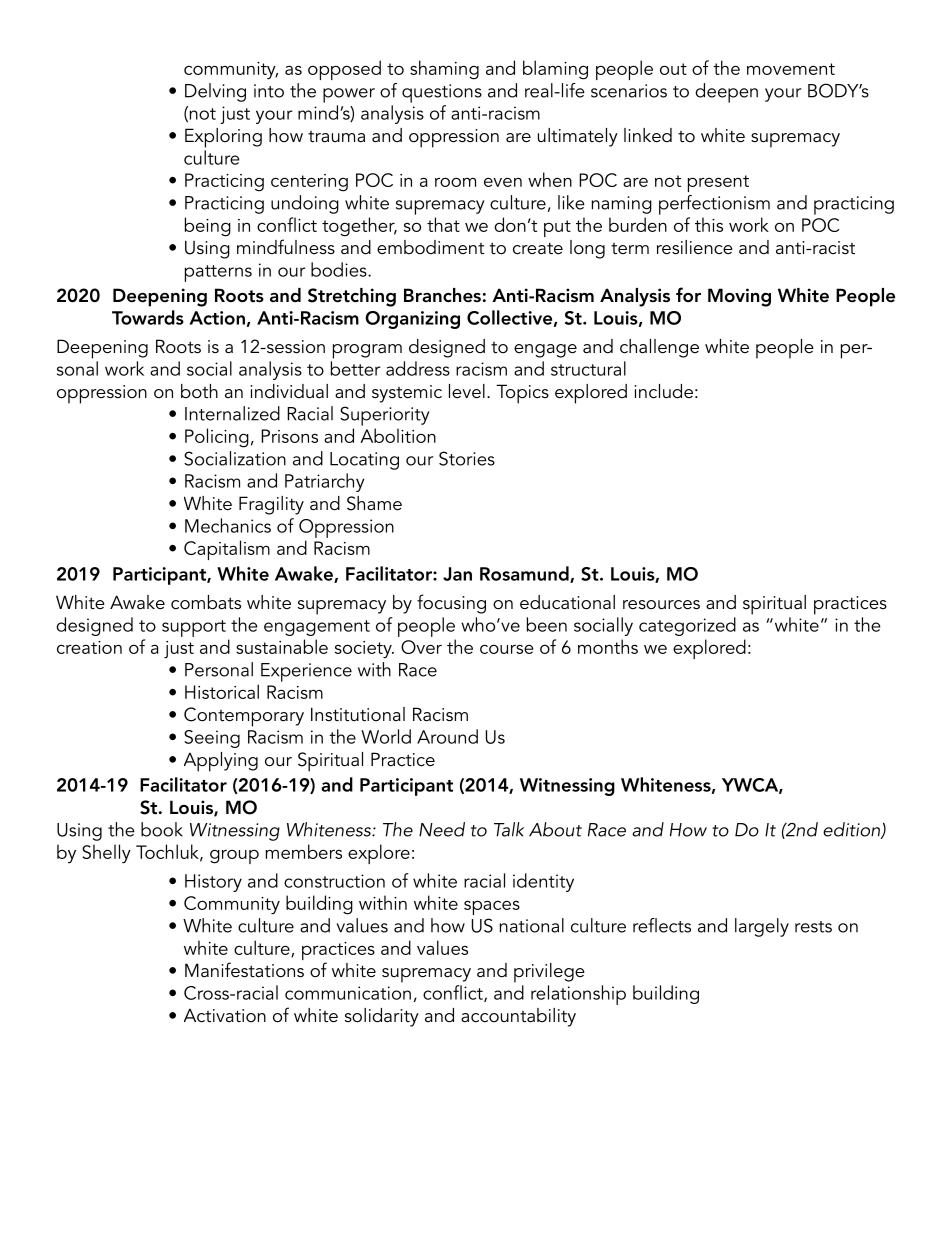 The width and height of the page is (952, 1233). Describe the element at coordinates (447, 736) in the page. I see `Around` at that location.
